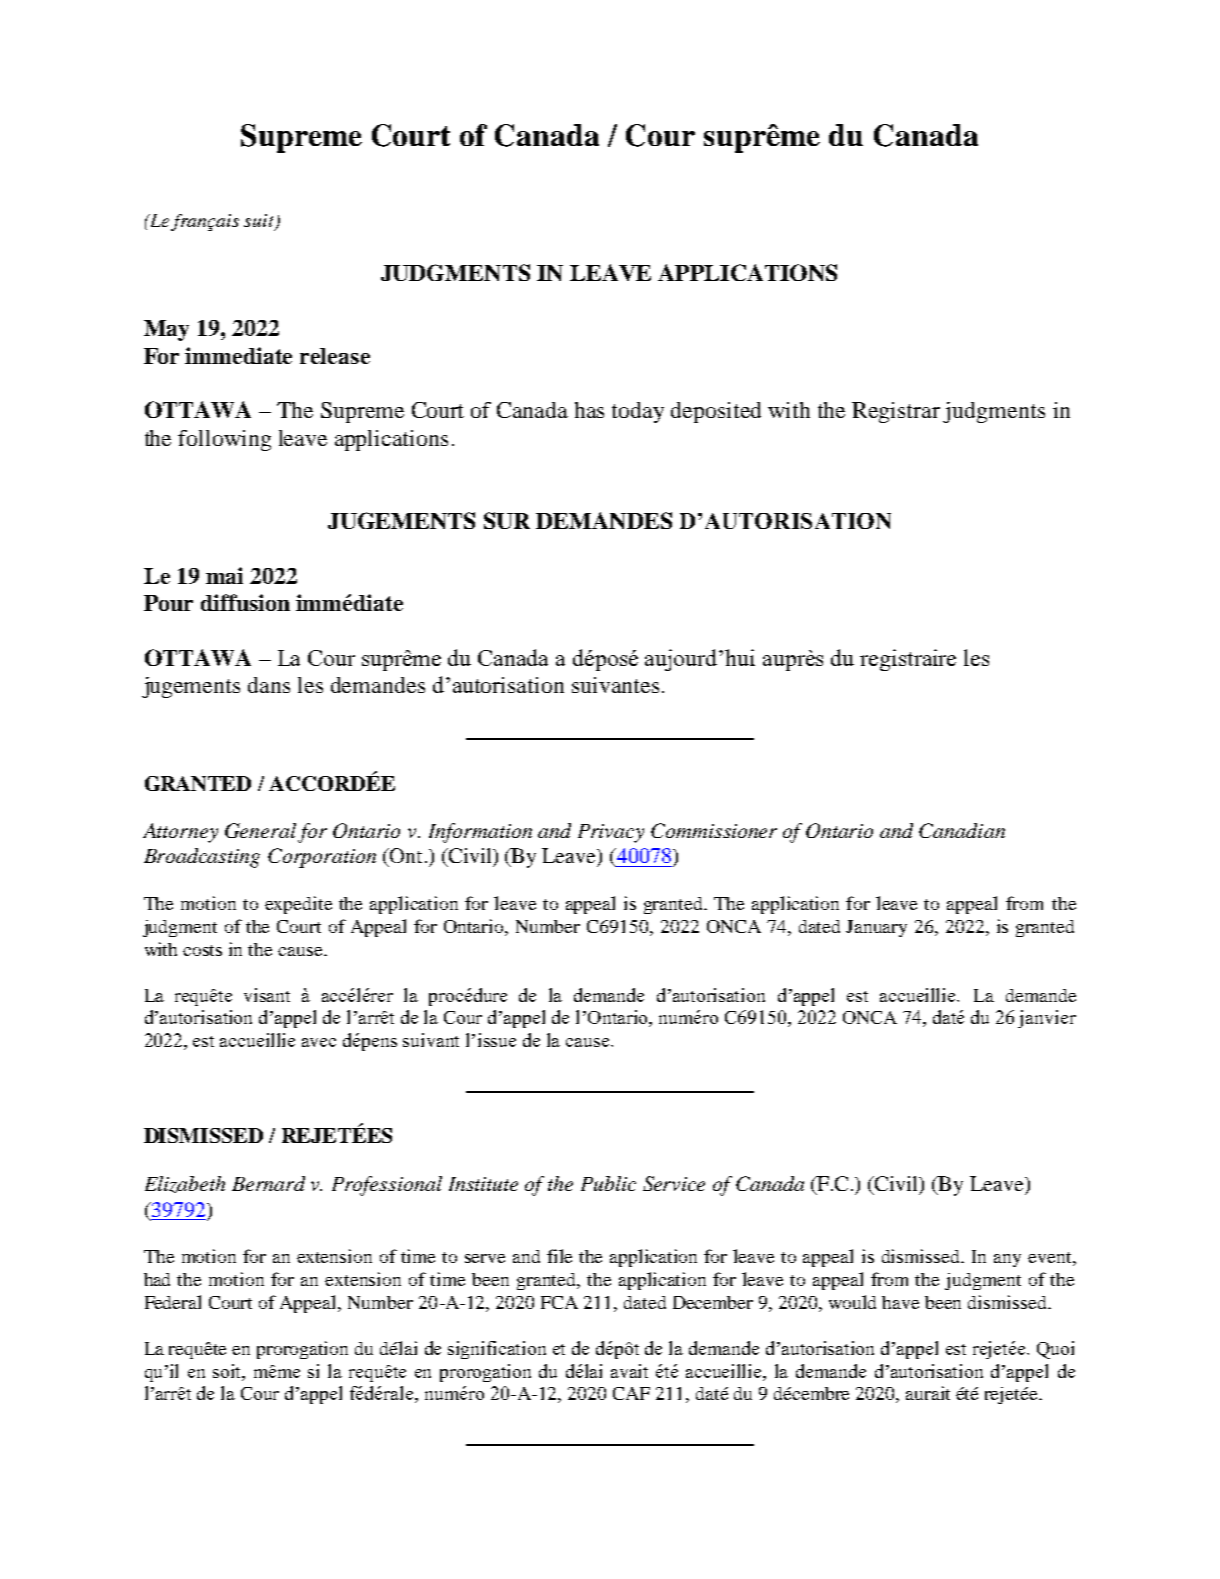  Describe the element at coordinates (629, 1371) in the screenshot. I see `avait` at that location.
